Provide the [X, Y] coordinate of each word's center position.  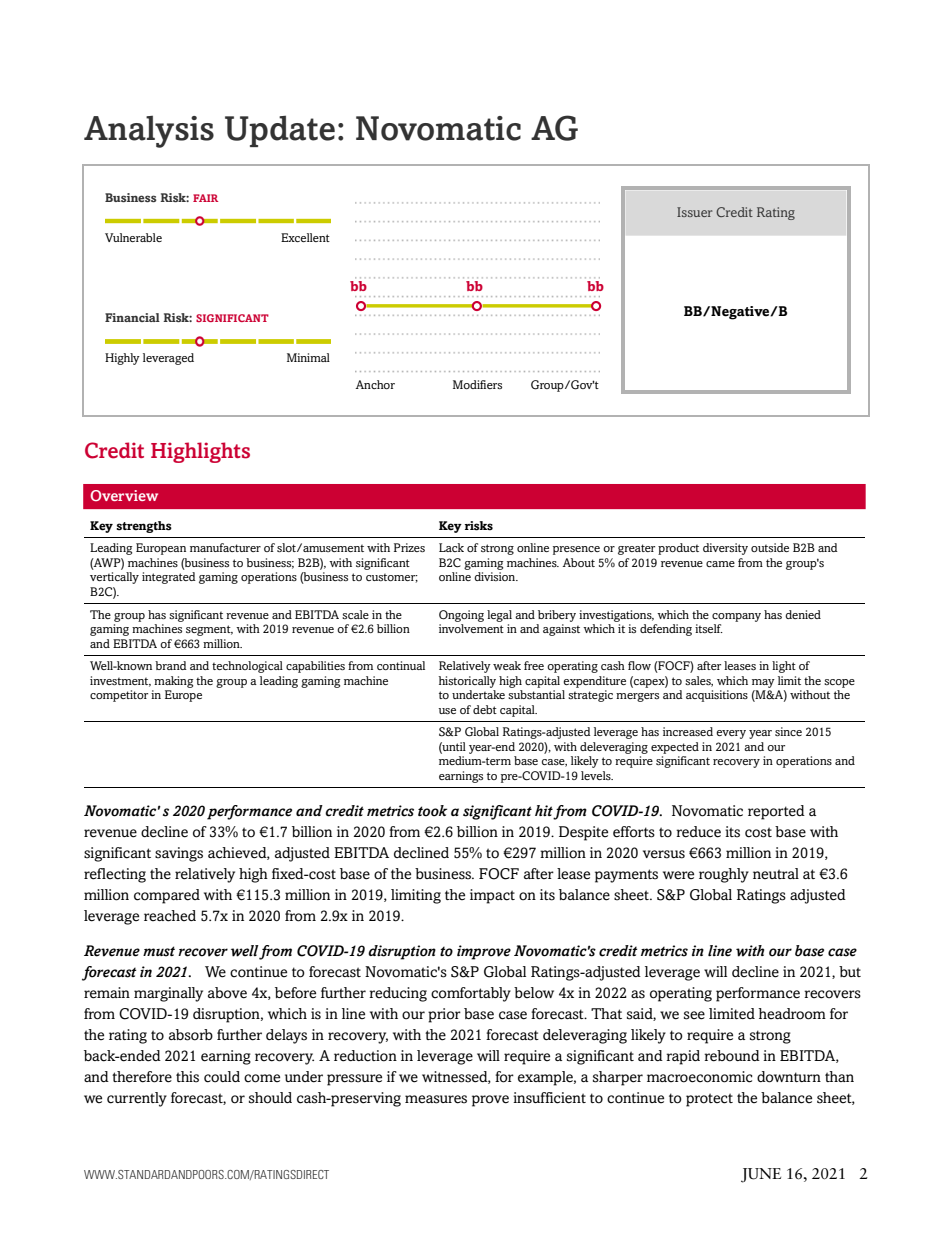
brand [171, 665]
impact [492, 896]
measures [436, 1099]
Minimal [308, 357]
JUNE [761, 1175]
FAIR [205, 198]
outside [770, 547]
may [763, 683]
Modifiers [477, 384]
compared [167, 896]
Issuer [694, 212]
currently [137, 1099]
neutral [776, 873]
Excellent [305, 237]
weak [507, 665]
